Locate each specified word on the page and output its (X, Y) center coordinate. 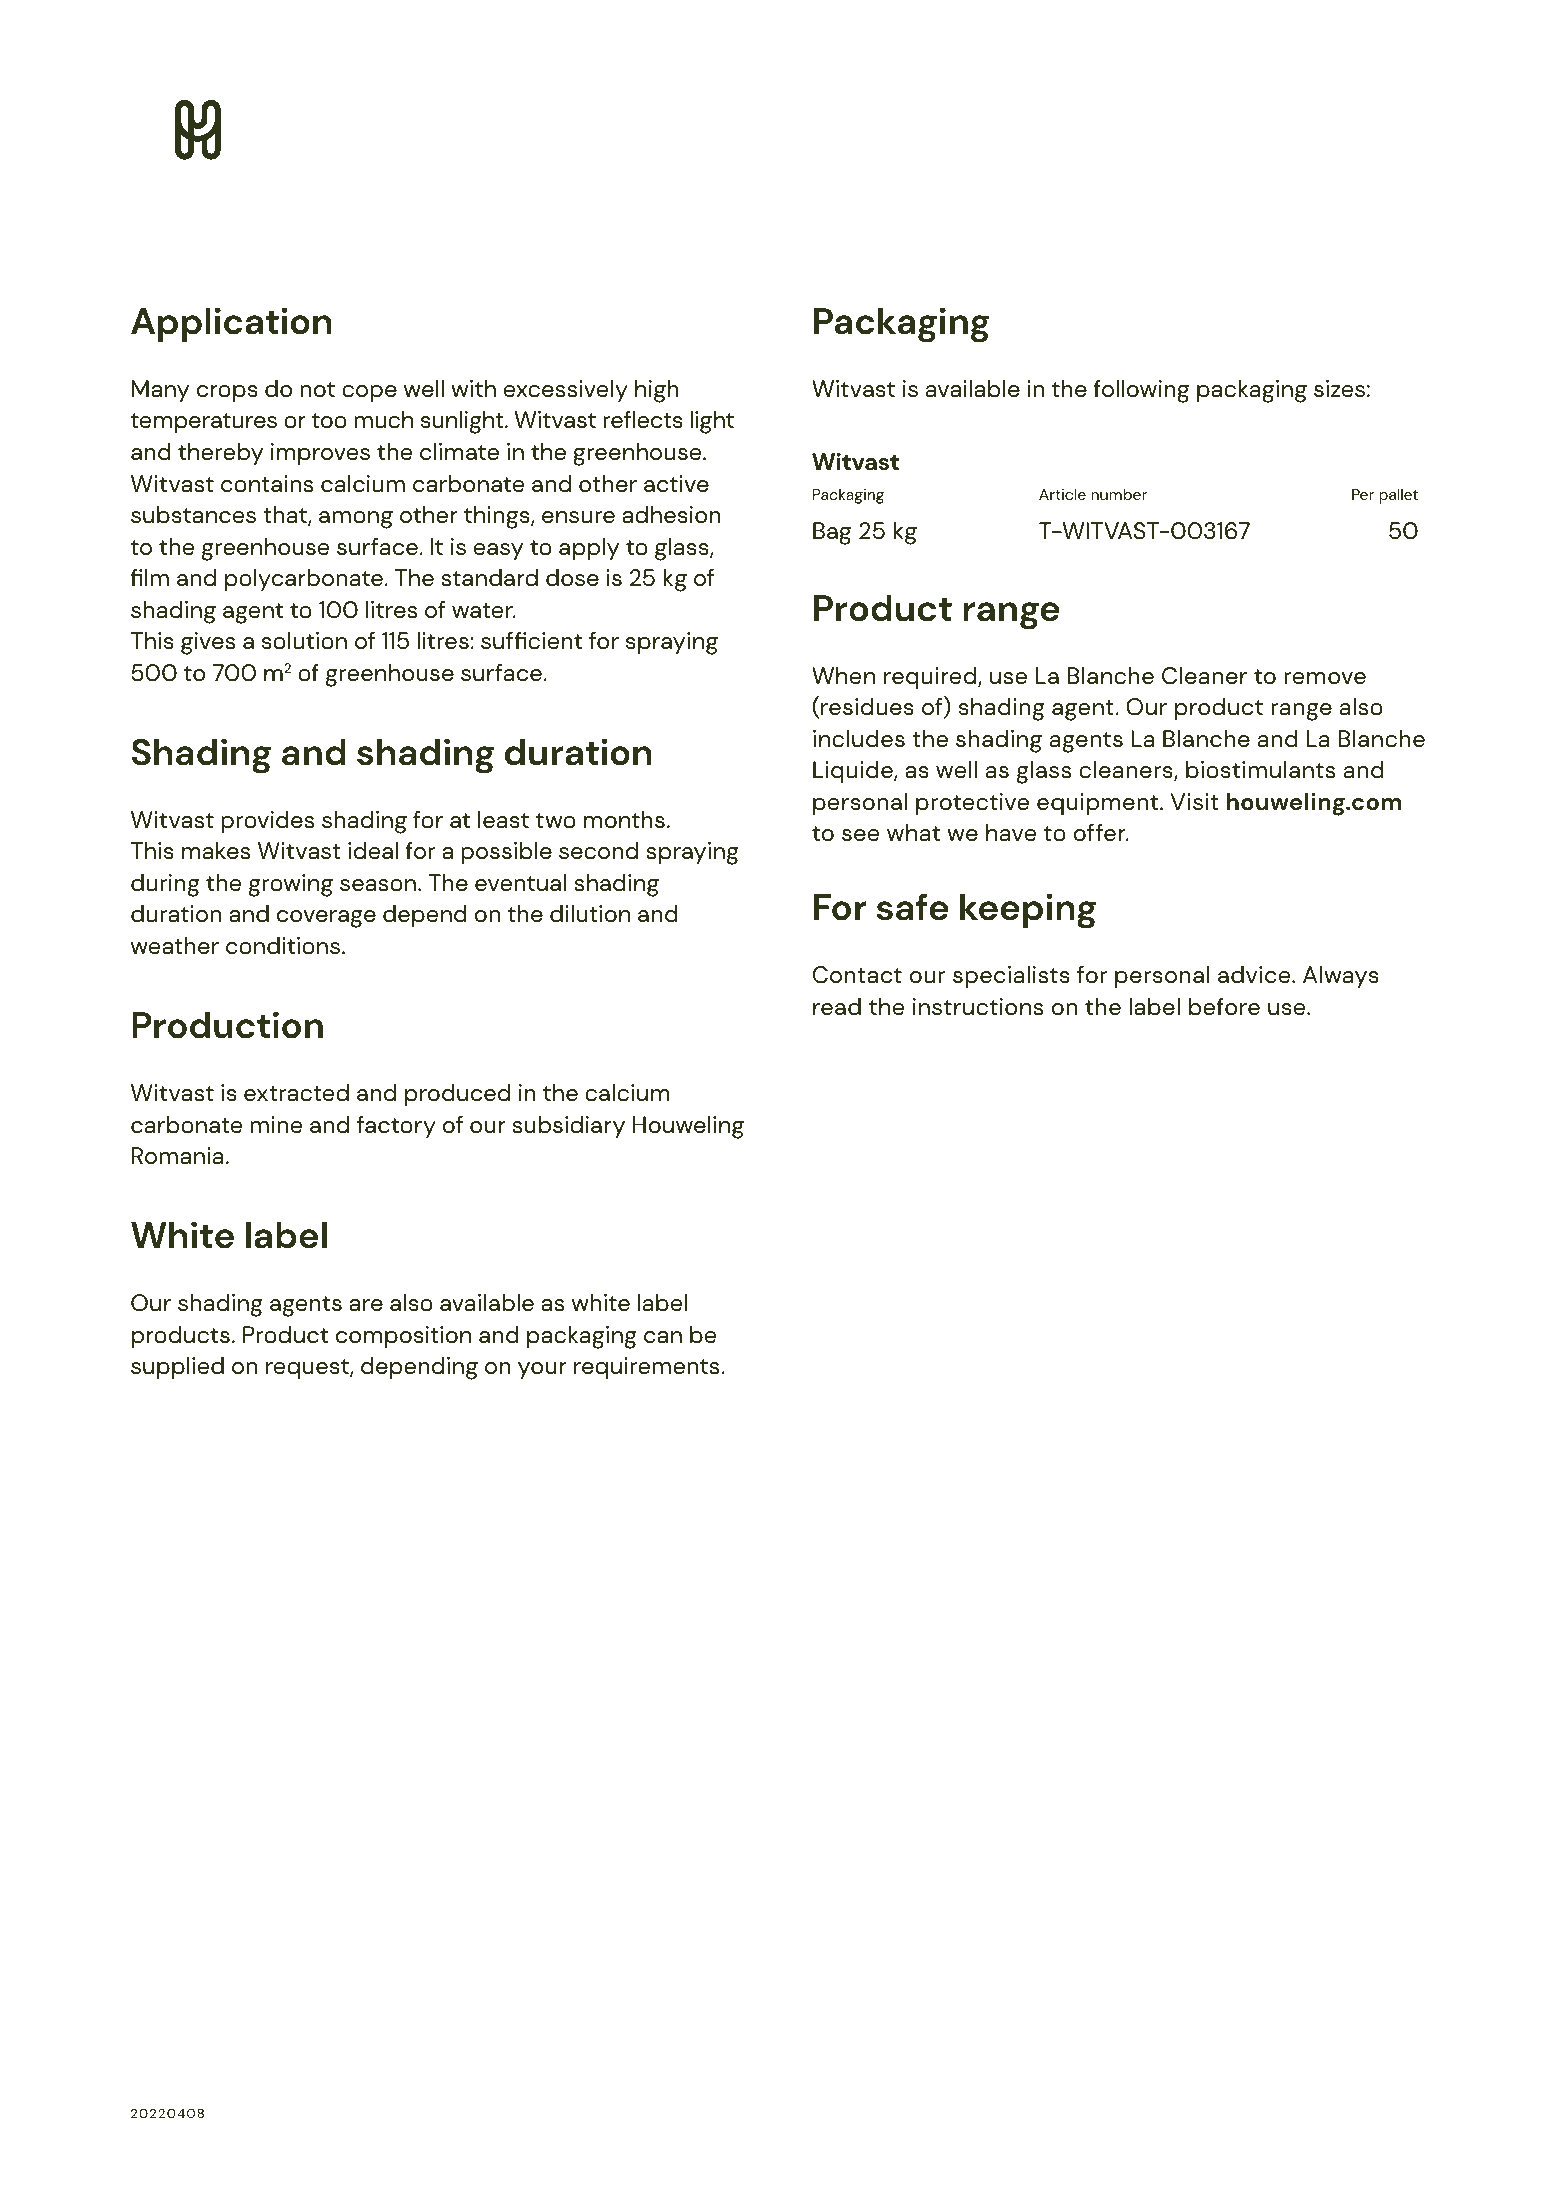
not (317, 390)
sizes (1339, 389)
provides (267, 822)
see (860, 835)
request (308, 1369)
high (657, 391)
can (663, 1337)
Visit (1194, 802)
